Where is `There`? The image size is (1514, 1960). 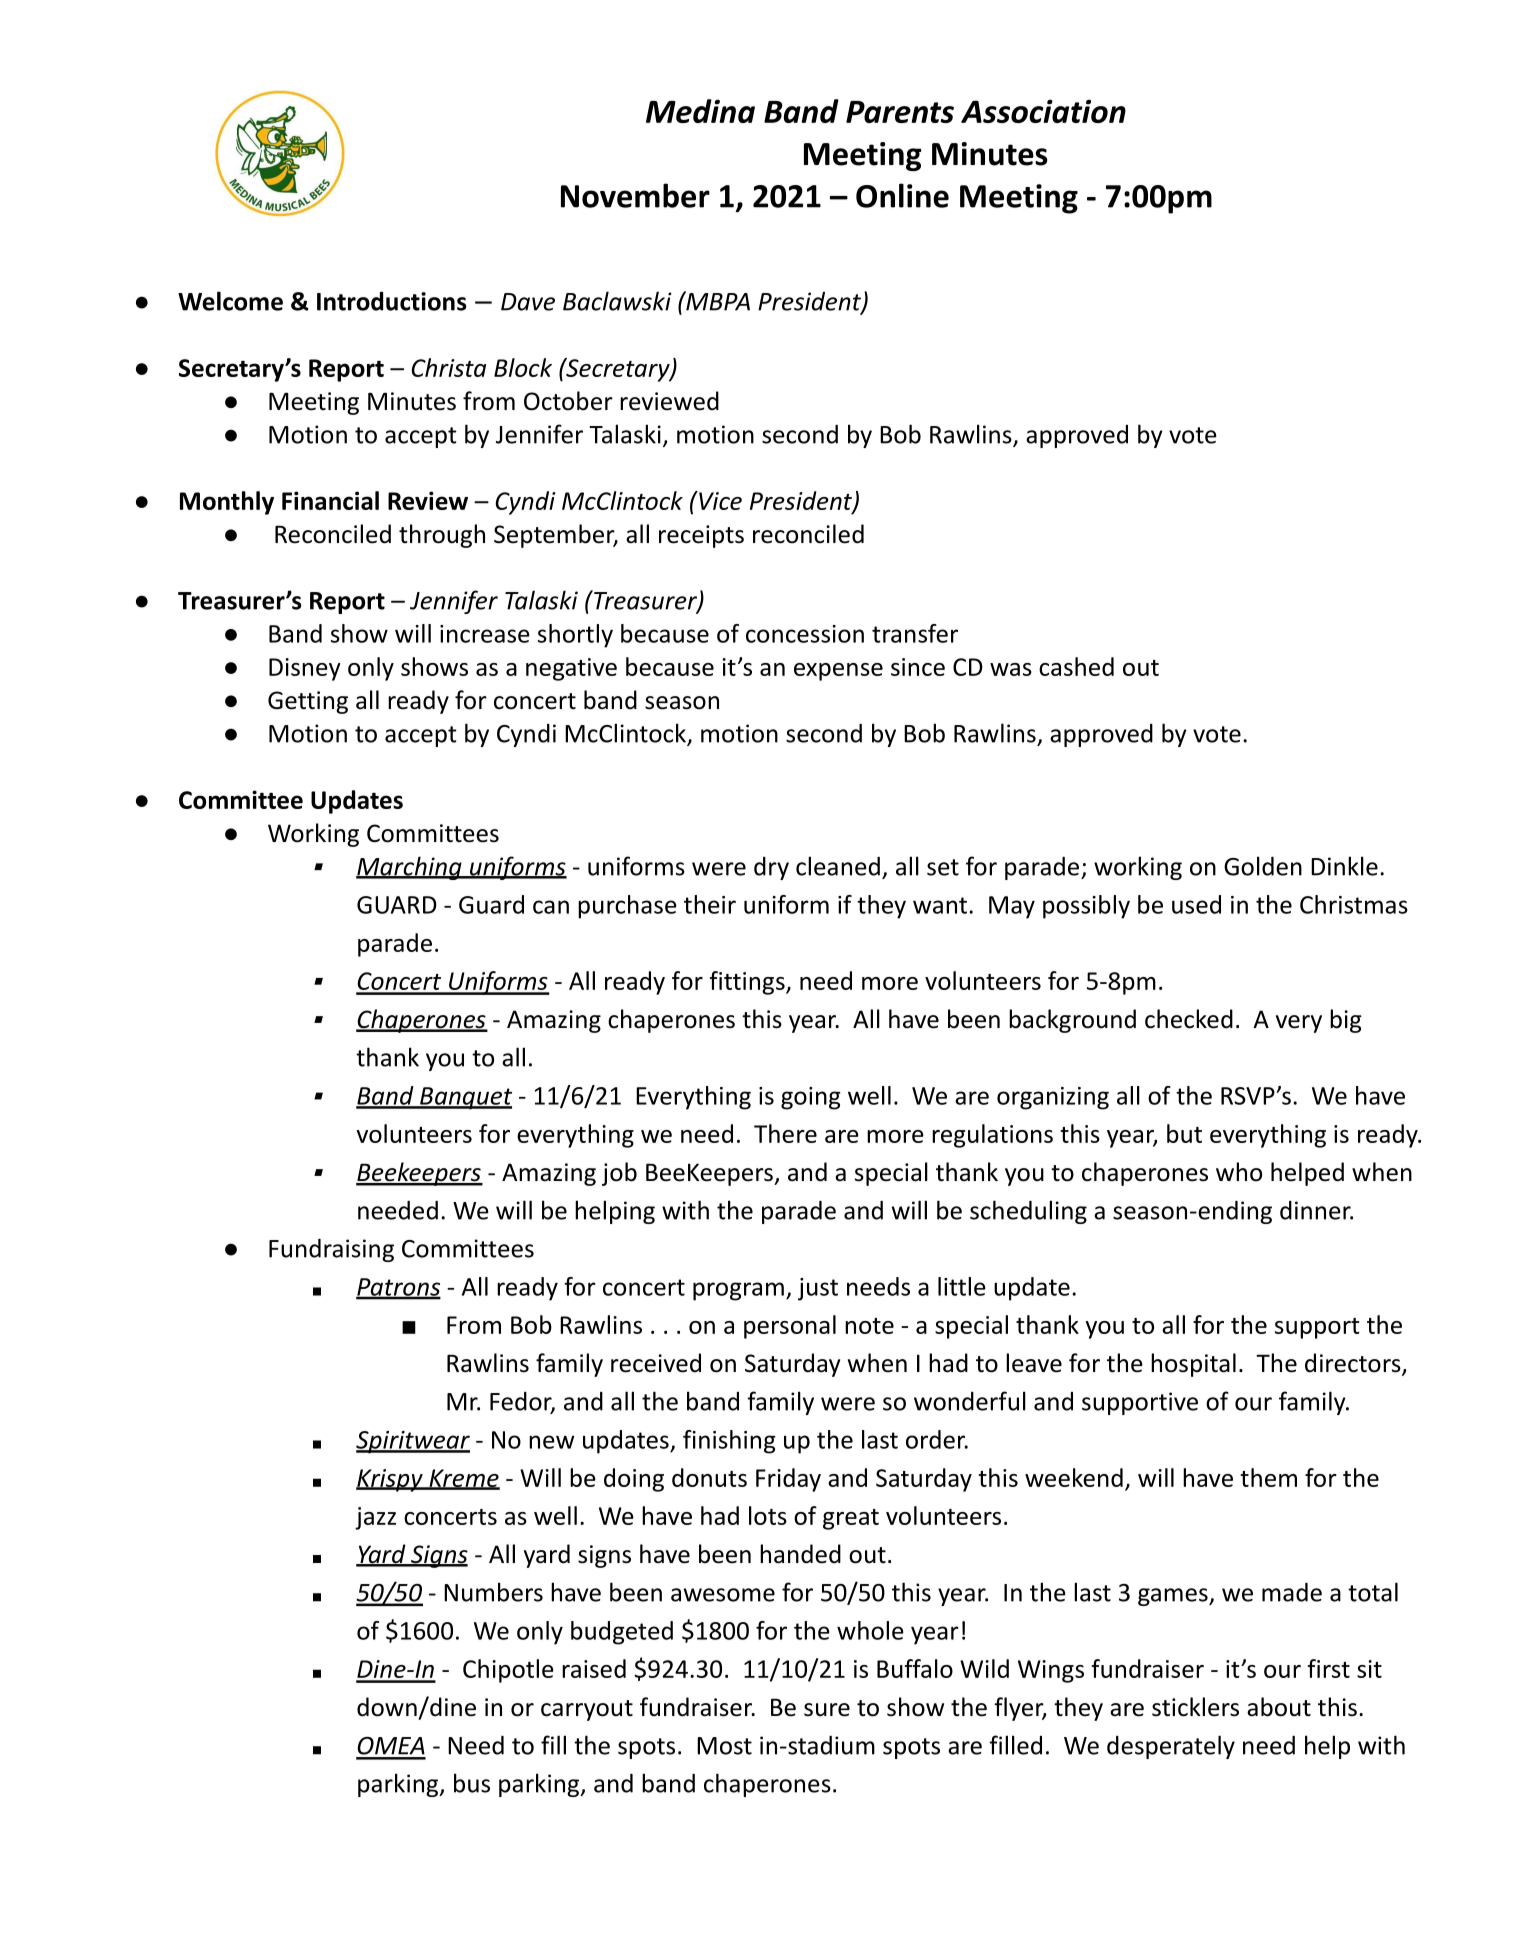
There is located at coordinates (785, 1133).
